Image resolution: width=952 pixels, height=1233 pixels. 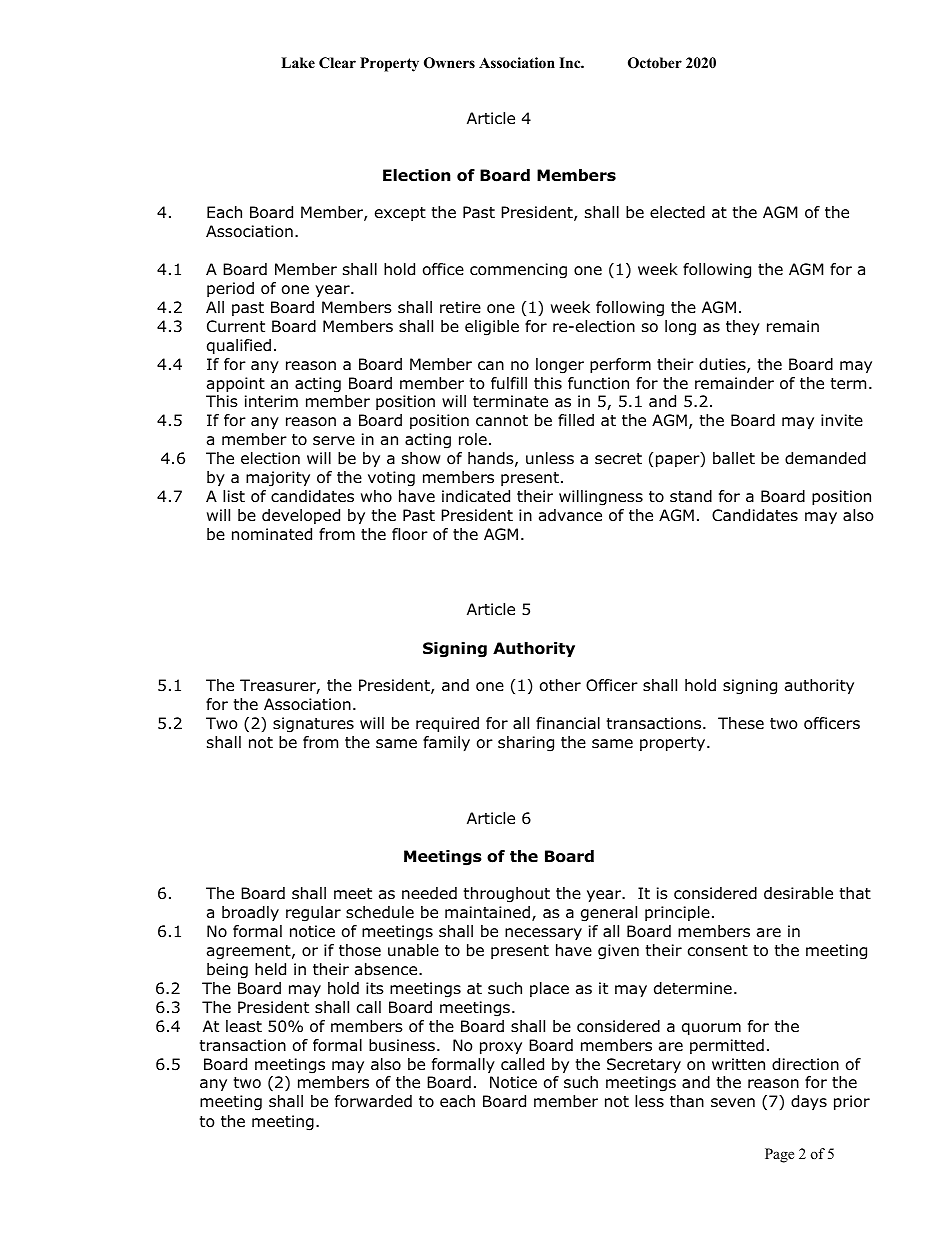 What do you see at coordinates (334, 440) in the page?
I see `serve` at bounding box center [334, 440].
